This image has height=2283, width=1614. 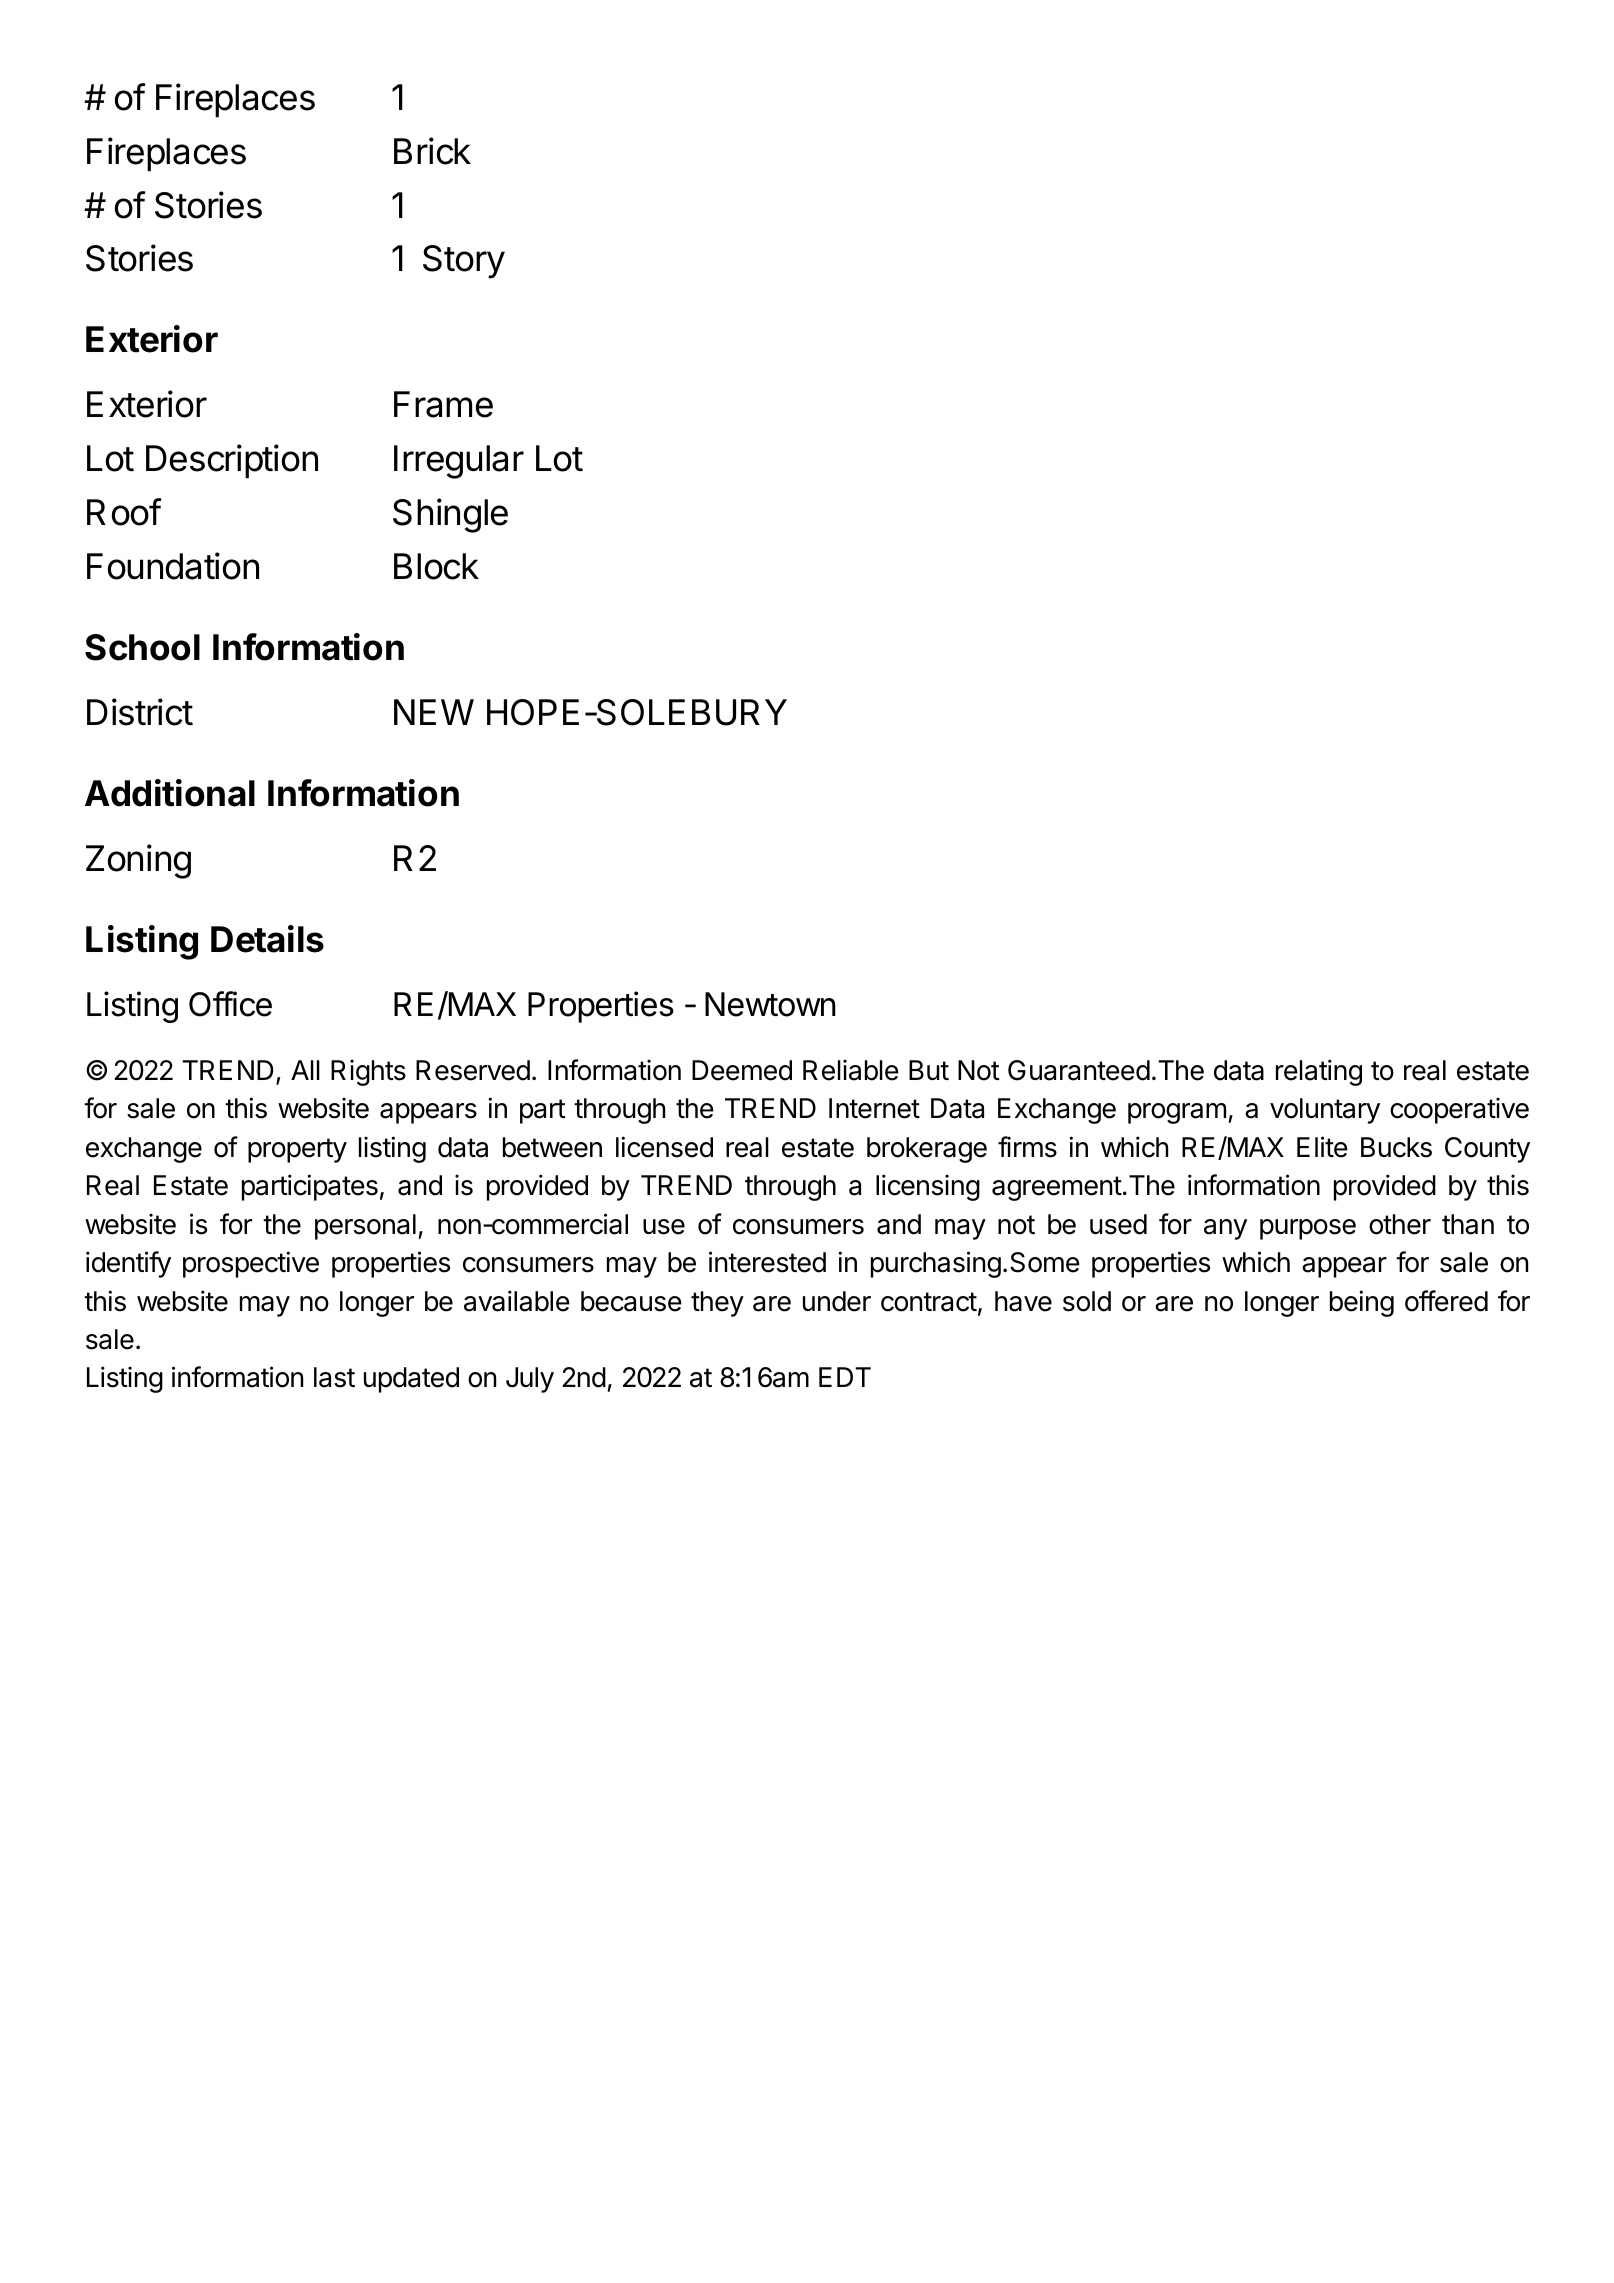 I want to click on Brick, so click(x=432, y=151).
